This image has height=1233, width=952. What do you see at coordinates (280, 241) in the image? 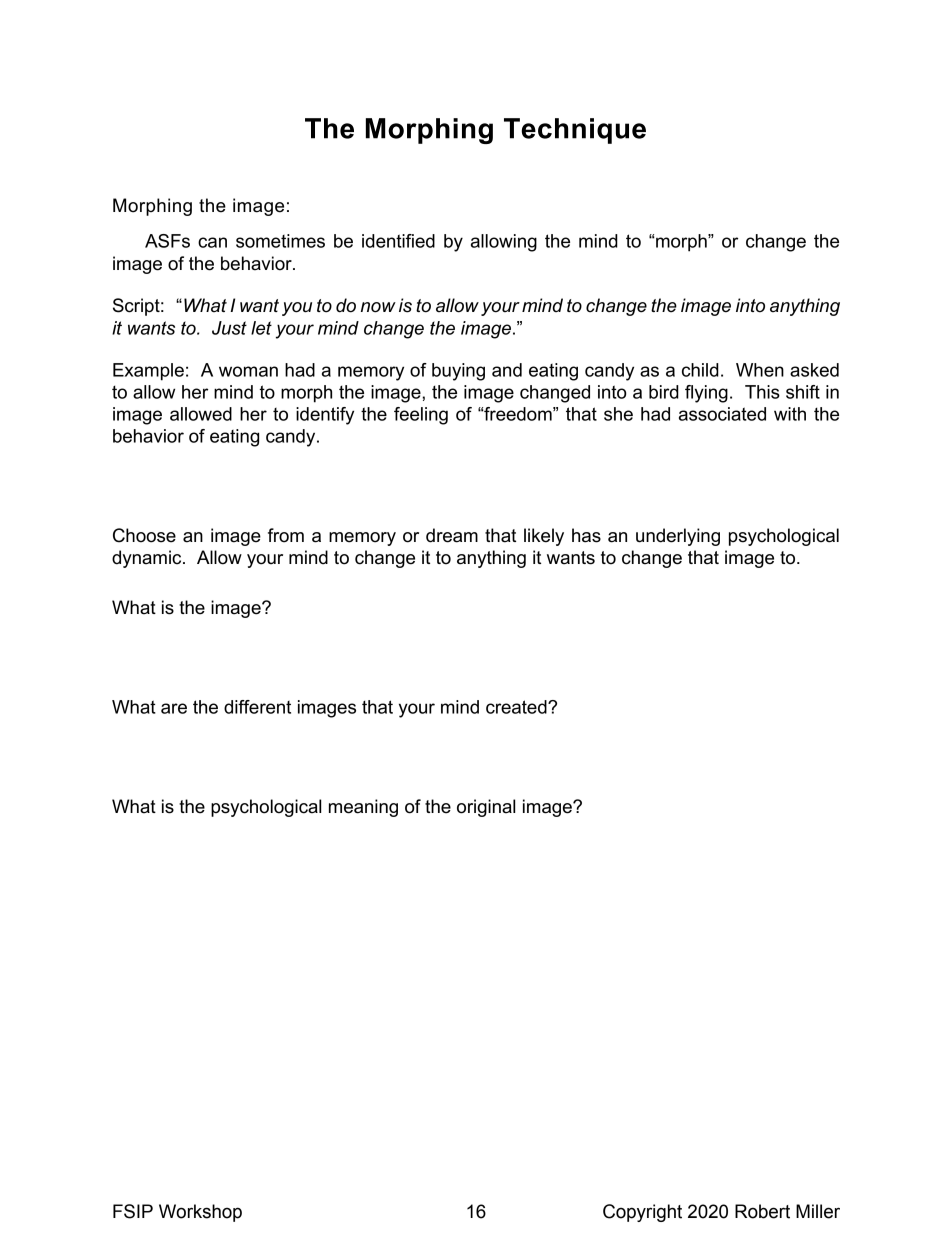
I see `sometimes` at bounding box center [280, 241].
